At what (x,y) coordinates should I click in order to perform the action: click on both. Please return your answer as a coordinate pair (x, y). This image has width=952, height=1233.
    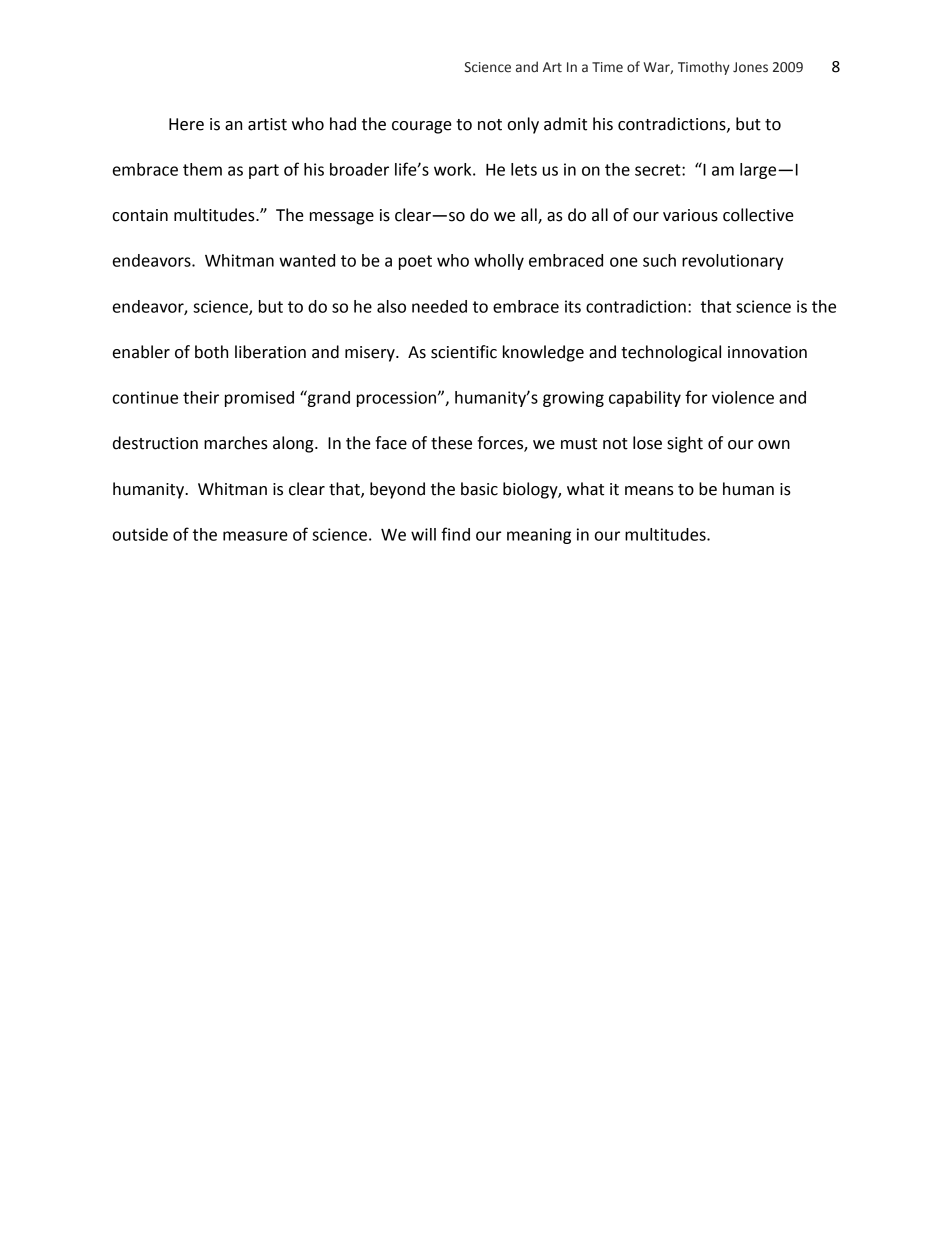
    Looking at the image, I should click on (211, 352).
